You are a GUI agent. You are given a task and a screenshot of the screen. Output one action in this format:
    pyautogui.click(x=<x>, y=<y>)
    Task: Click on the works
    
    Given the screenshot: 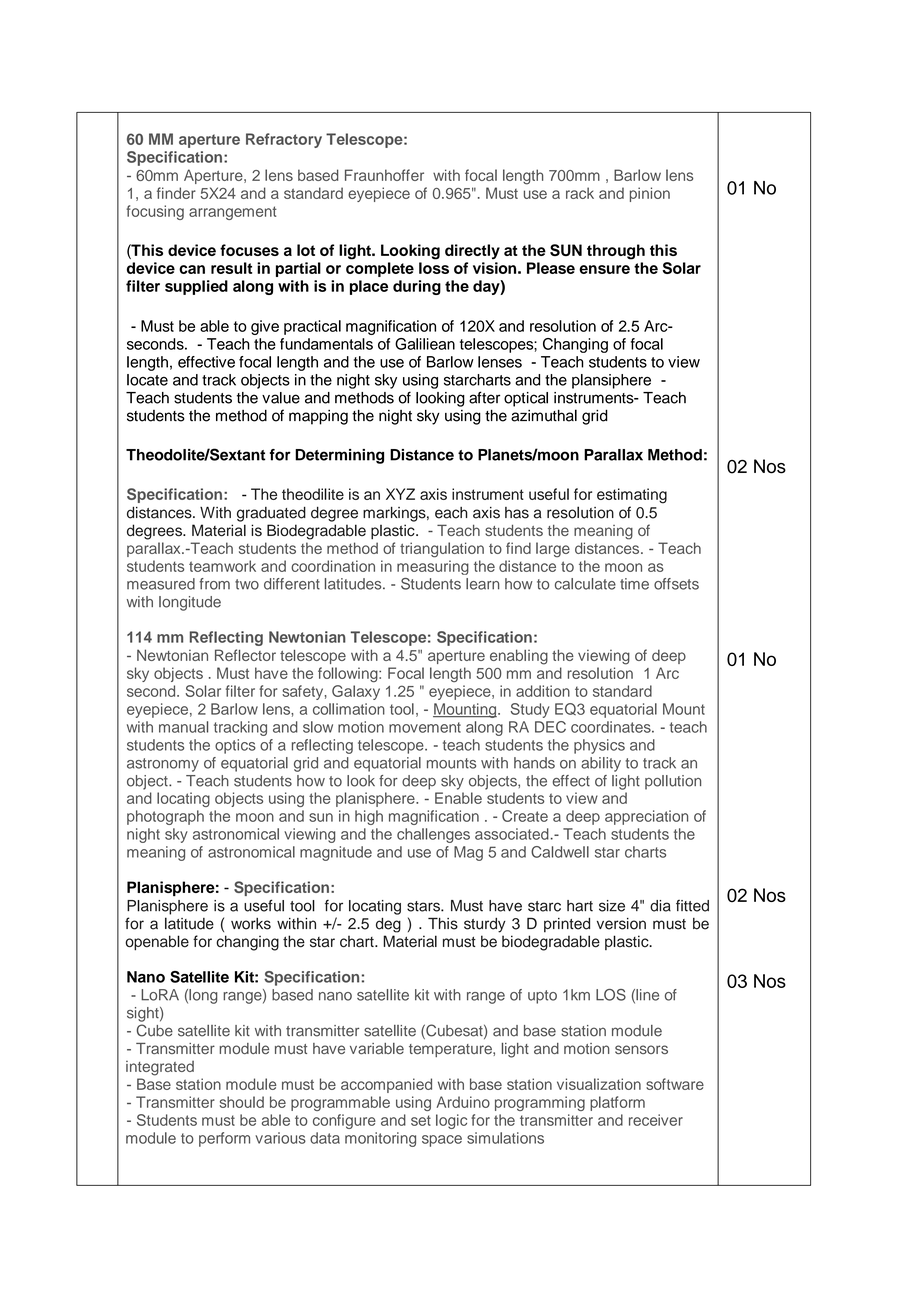 What is the action you would take?
    pyautogui.click(x=251, y=924)
